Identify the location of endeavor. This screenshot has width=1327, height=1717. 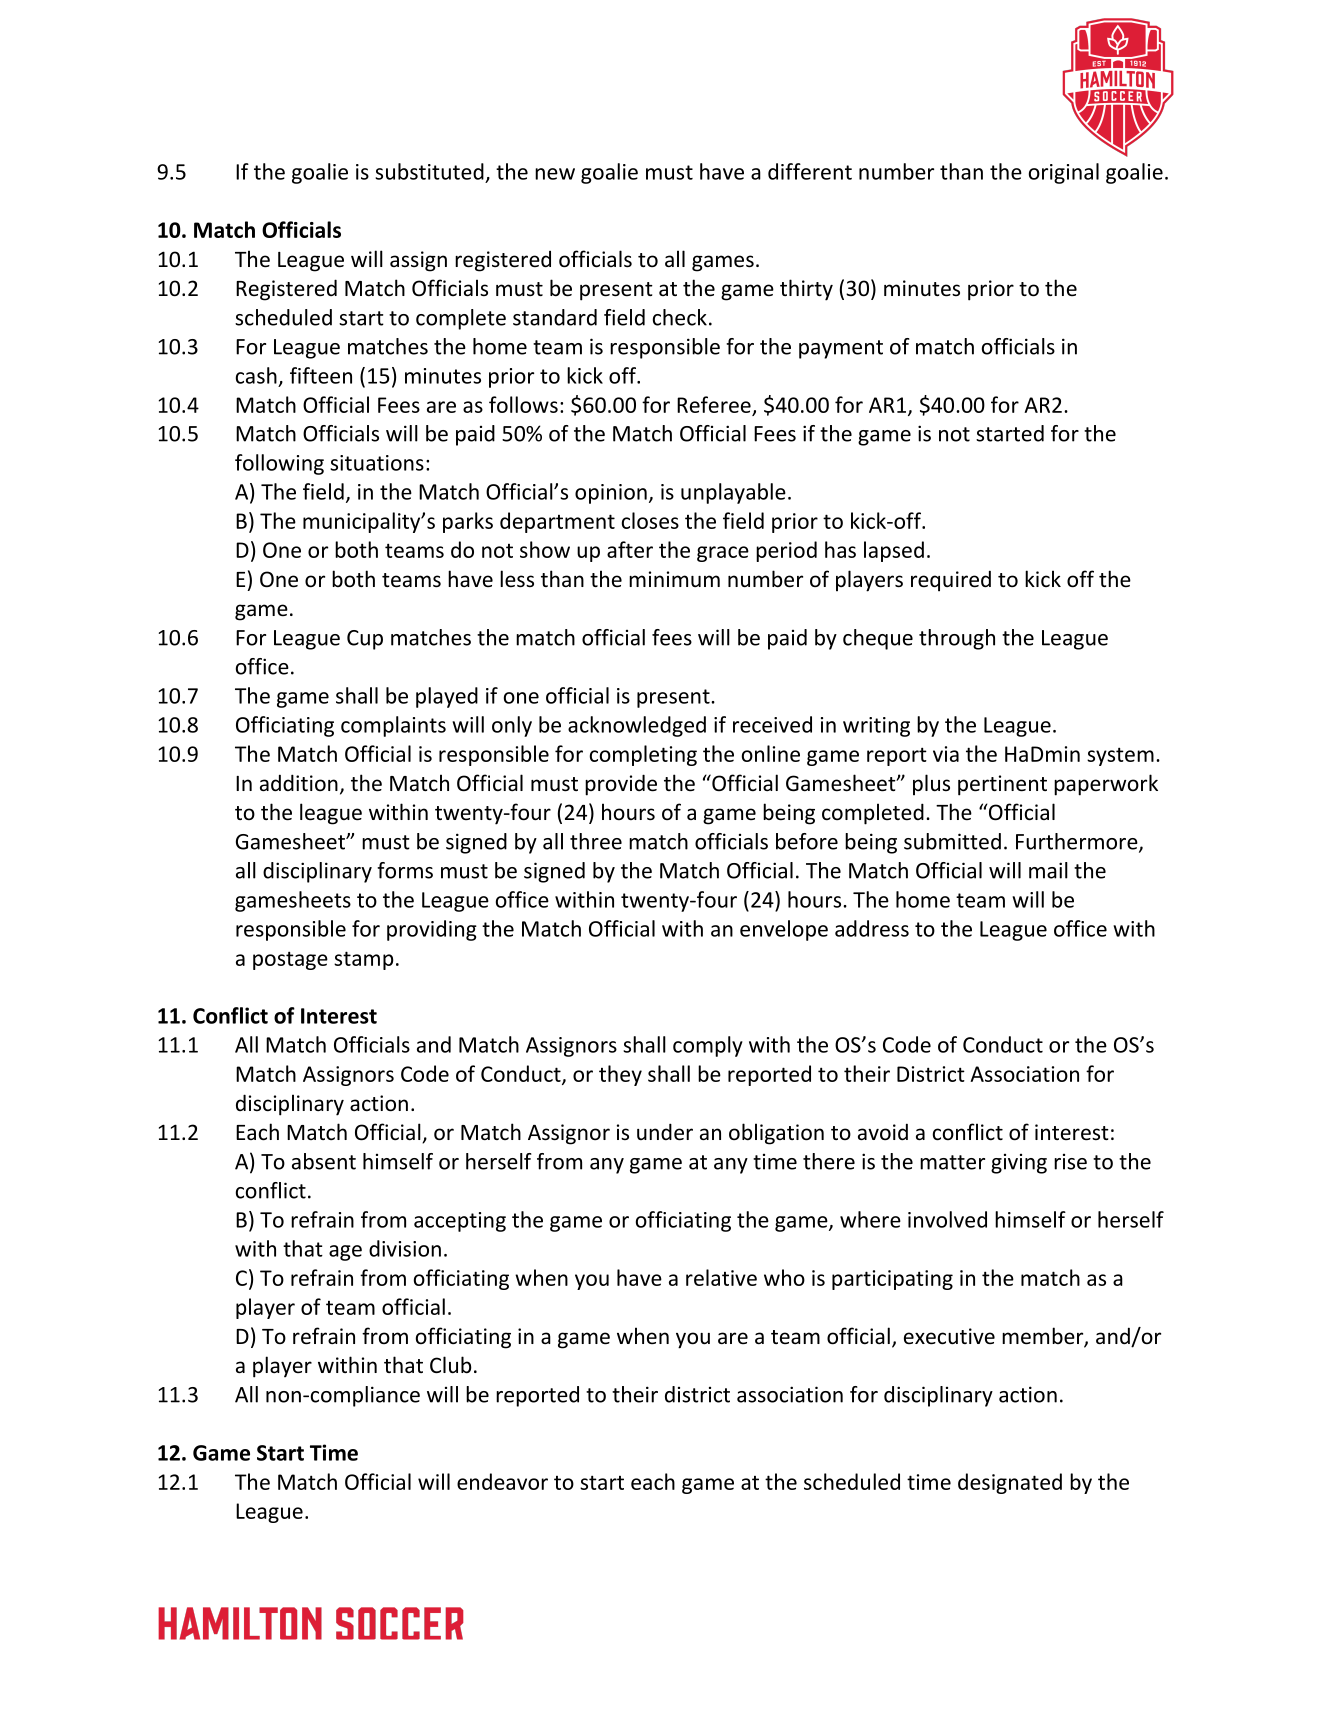
(502, 1481).
